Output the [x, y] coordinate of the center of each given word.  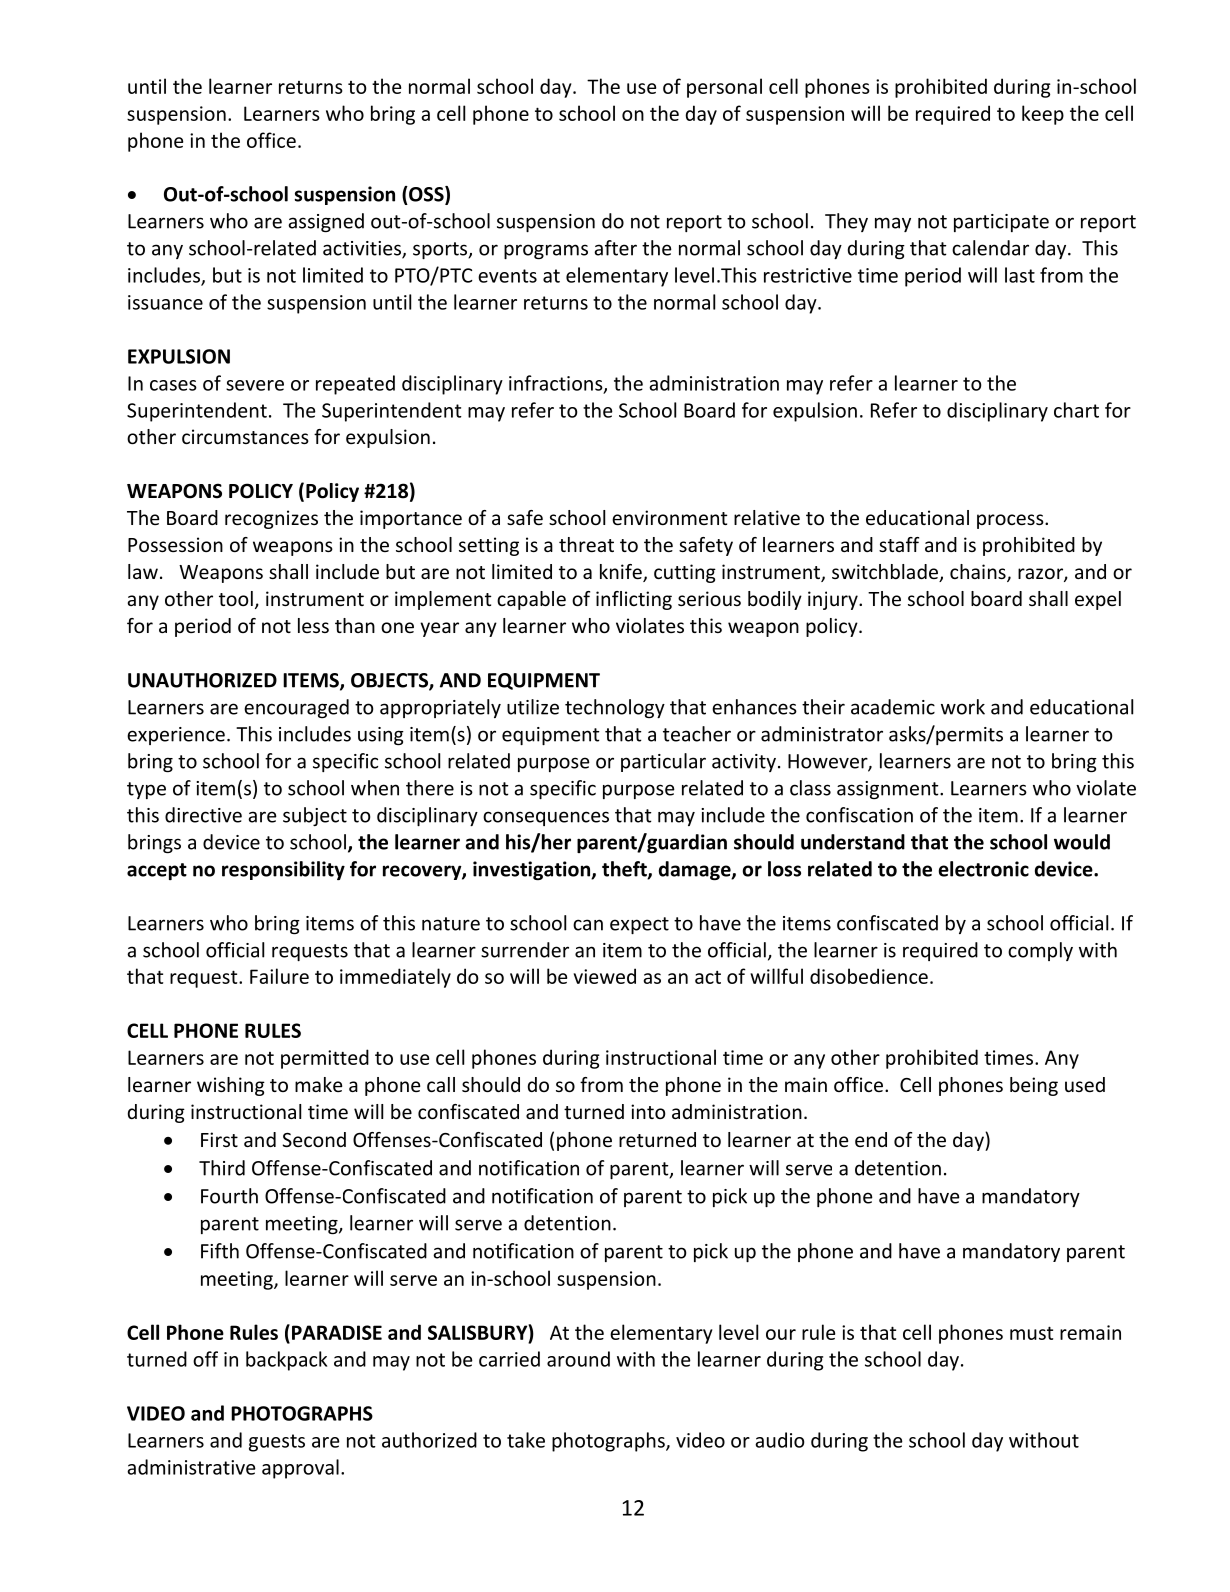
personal [724, 88]
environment [670, 517]
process [1011, 521]
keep [1043, 115]
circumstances [245, 436]
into [648, 1111]
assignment [889, 790]
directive [203, 815]
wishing [231, 1086]
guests [277, 1443]
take [526, 1440]
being [1034, 1086]
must [1031, 1333]
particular [663, 762]
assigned [326, 222]
